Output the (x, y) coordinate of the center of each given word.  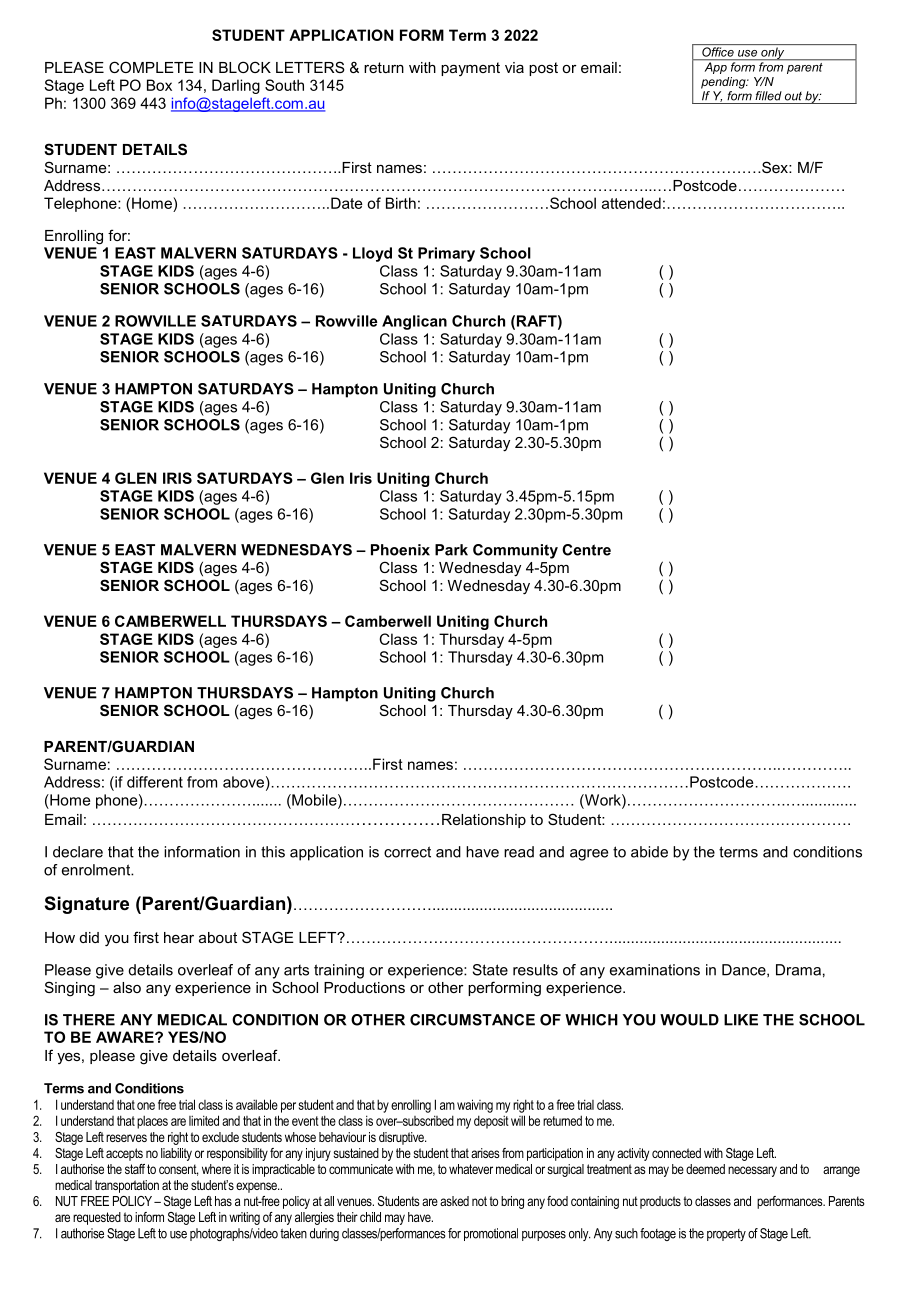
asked (454, 1201)
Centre (586, 550)
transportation (127, 1186)
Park (451, 550)
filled (768, 96)
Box (159, 85)
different (155, 782)
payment (470, 69)
